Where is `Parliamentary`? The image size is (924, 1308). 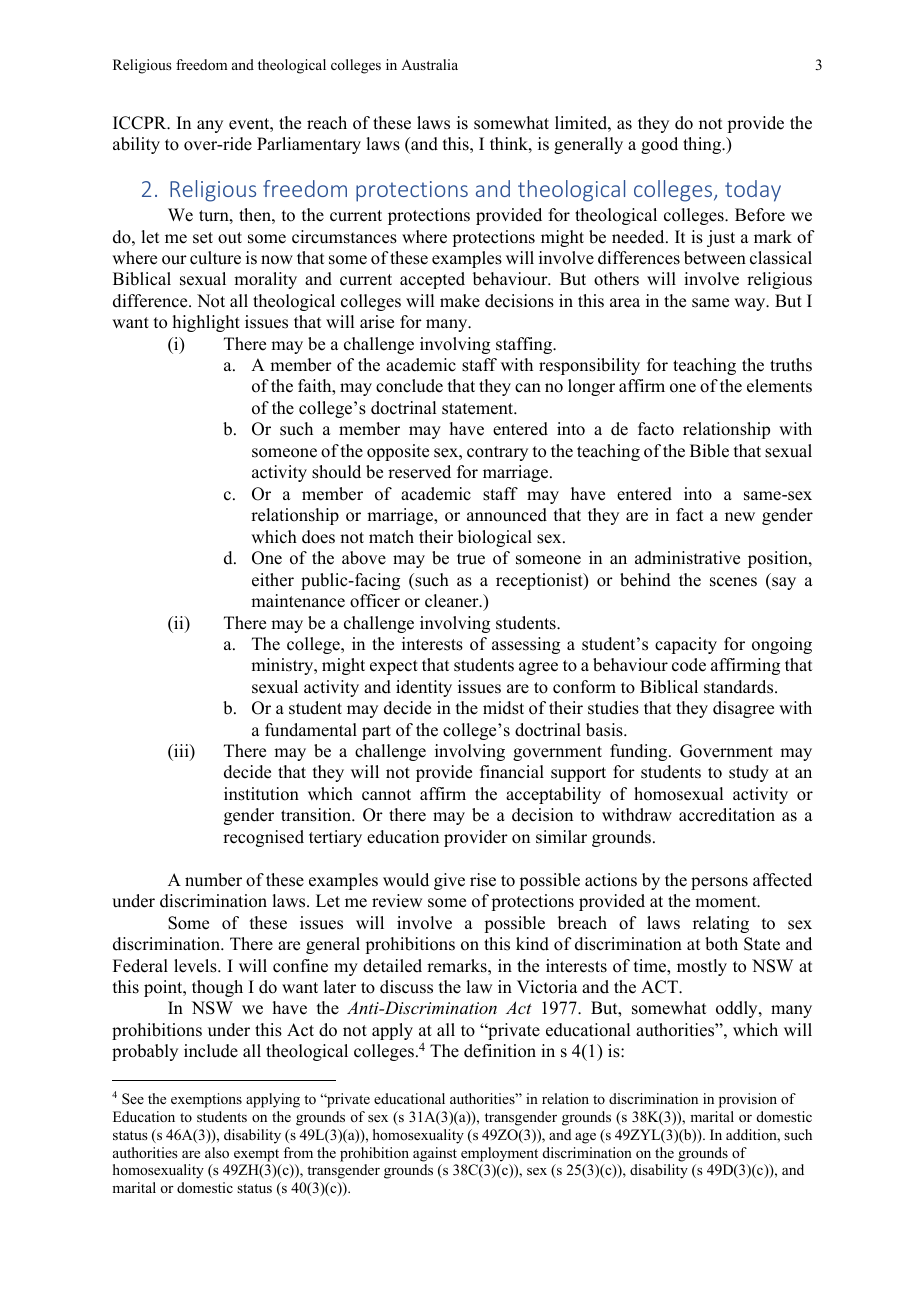 Parliamentary is located at coordinates (309, 145).
